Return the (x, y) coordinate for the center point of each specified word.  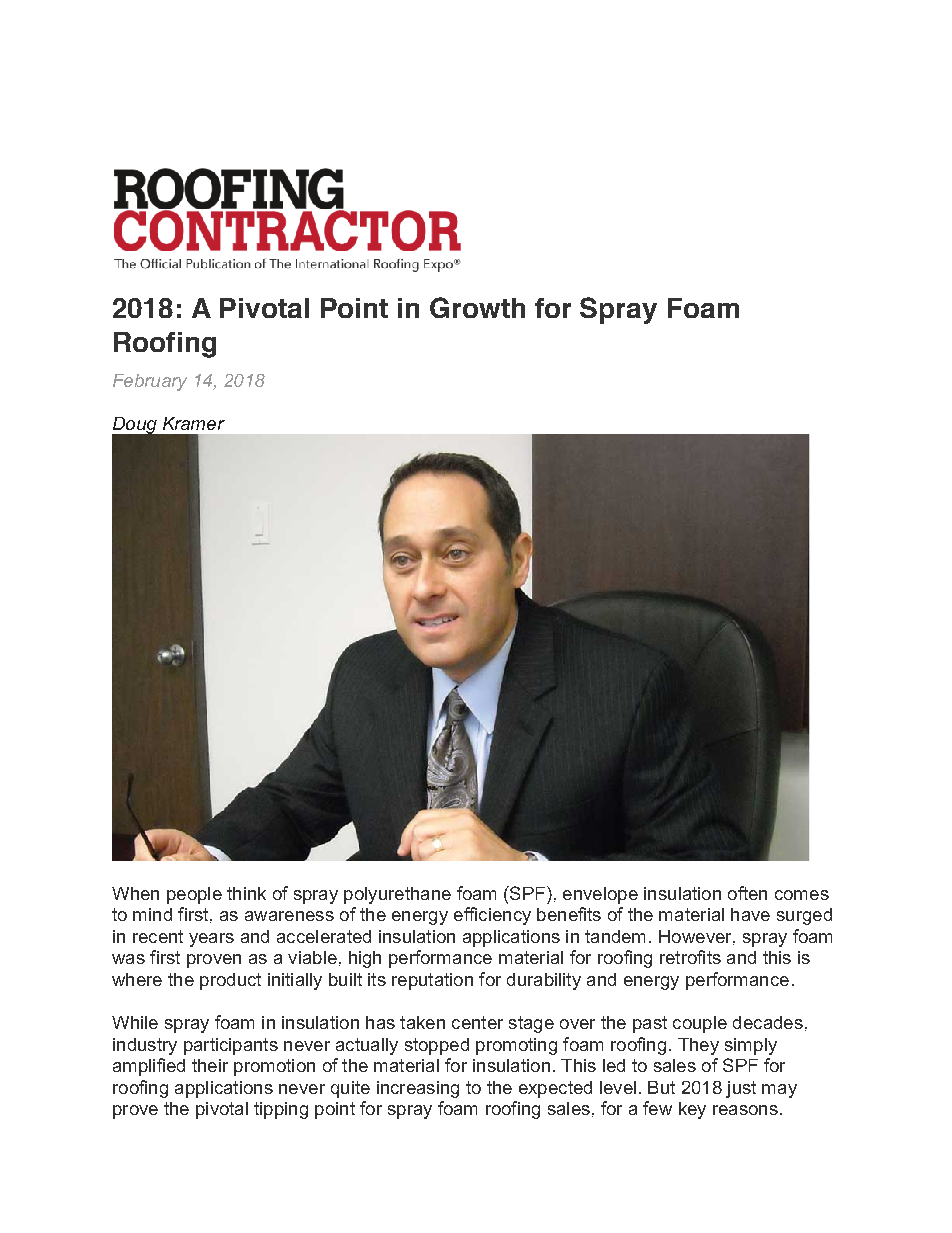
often (747, 893)
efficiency (492, 916)
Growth (477, 307)
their (210, 1065)
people (194, 895)
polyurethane (397, 895)
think (246, 893)
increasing (418, 1089)
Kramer (194, 423)
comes (802, 895)
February (150, 382)
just (741, 1089)
